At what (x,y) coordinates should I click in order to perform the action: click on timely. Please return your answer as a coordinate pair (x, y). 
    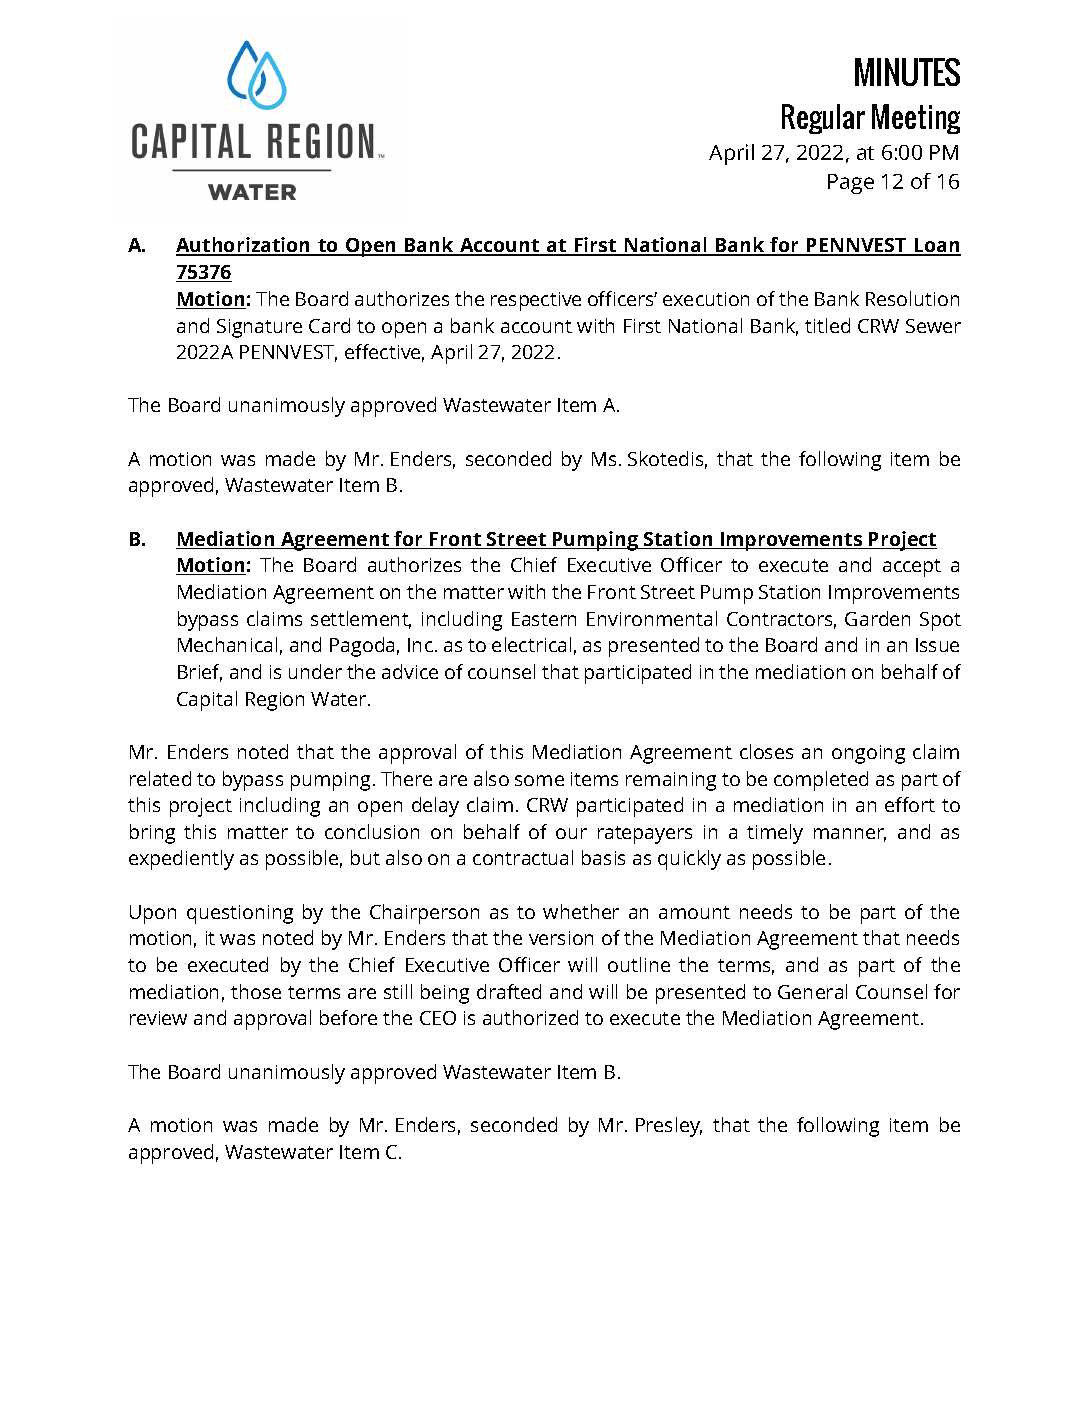
    Looking at the image, I should click on (775, 834).
